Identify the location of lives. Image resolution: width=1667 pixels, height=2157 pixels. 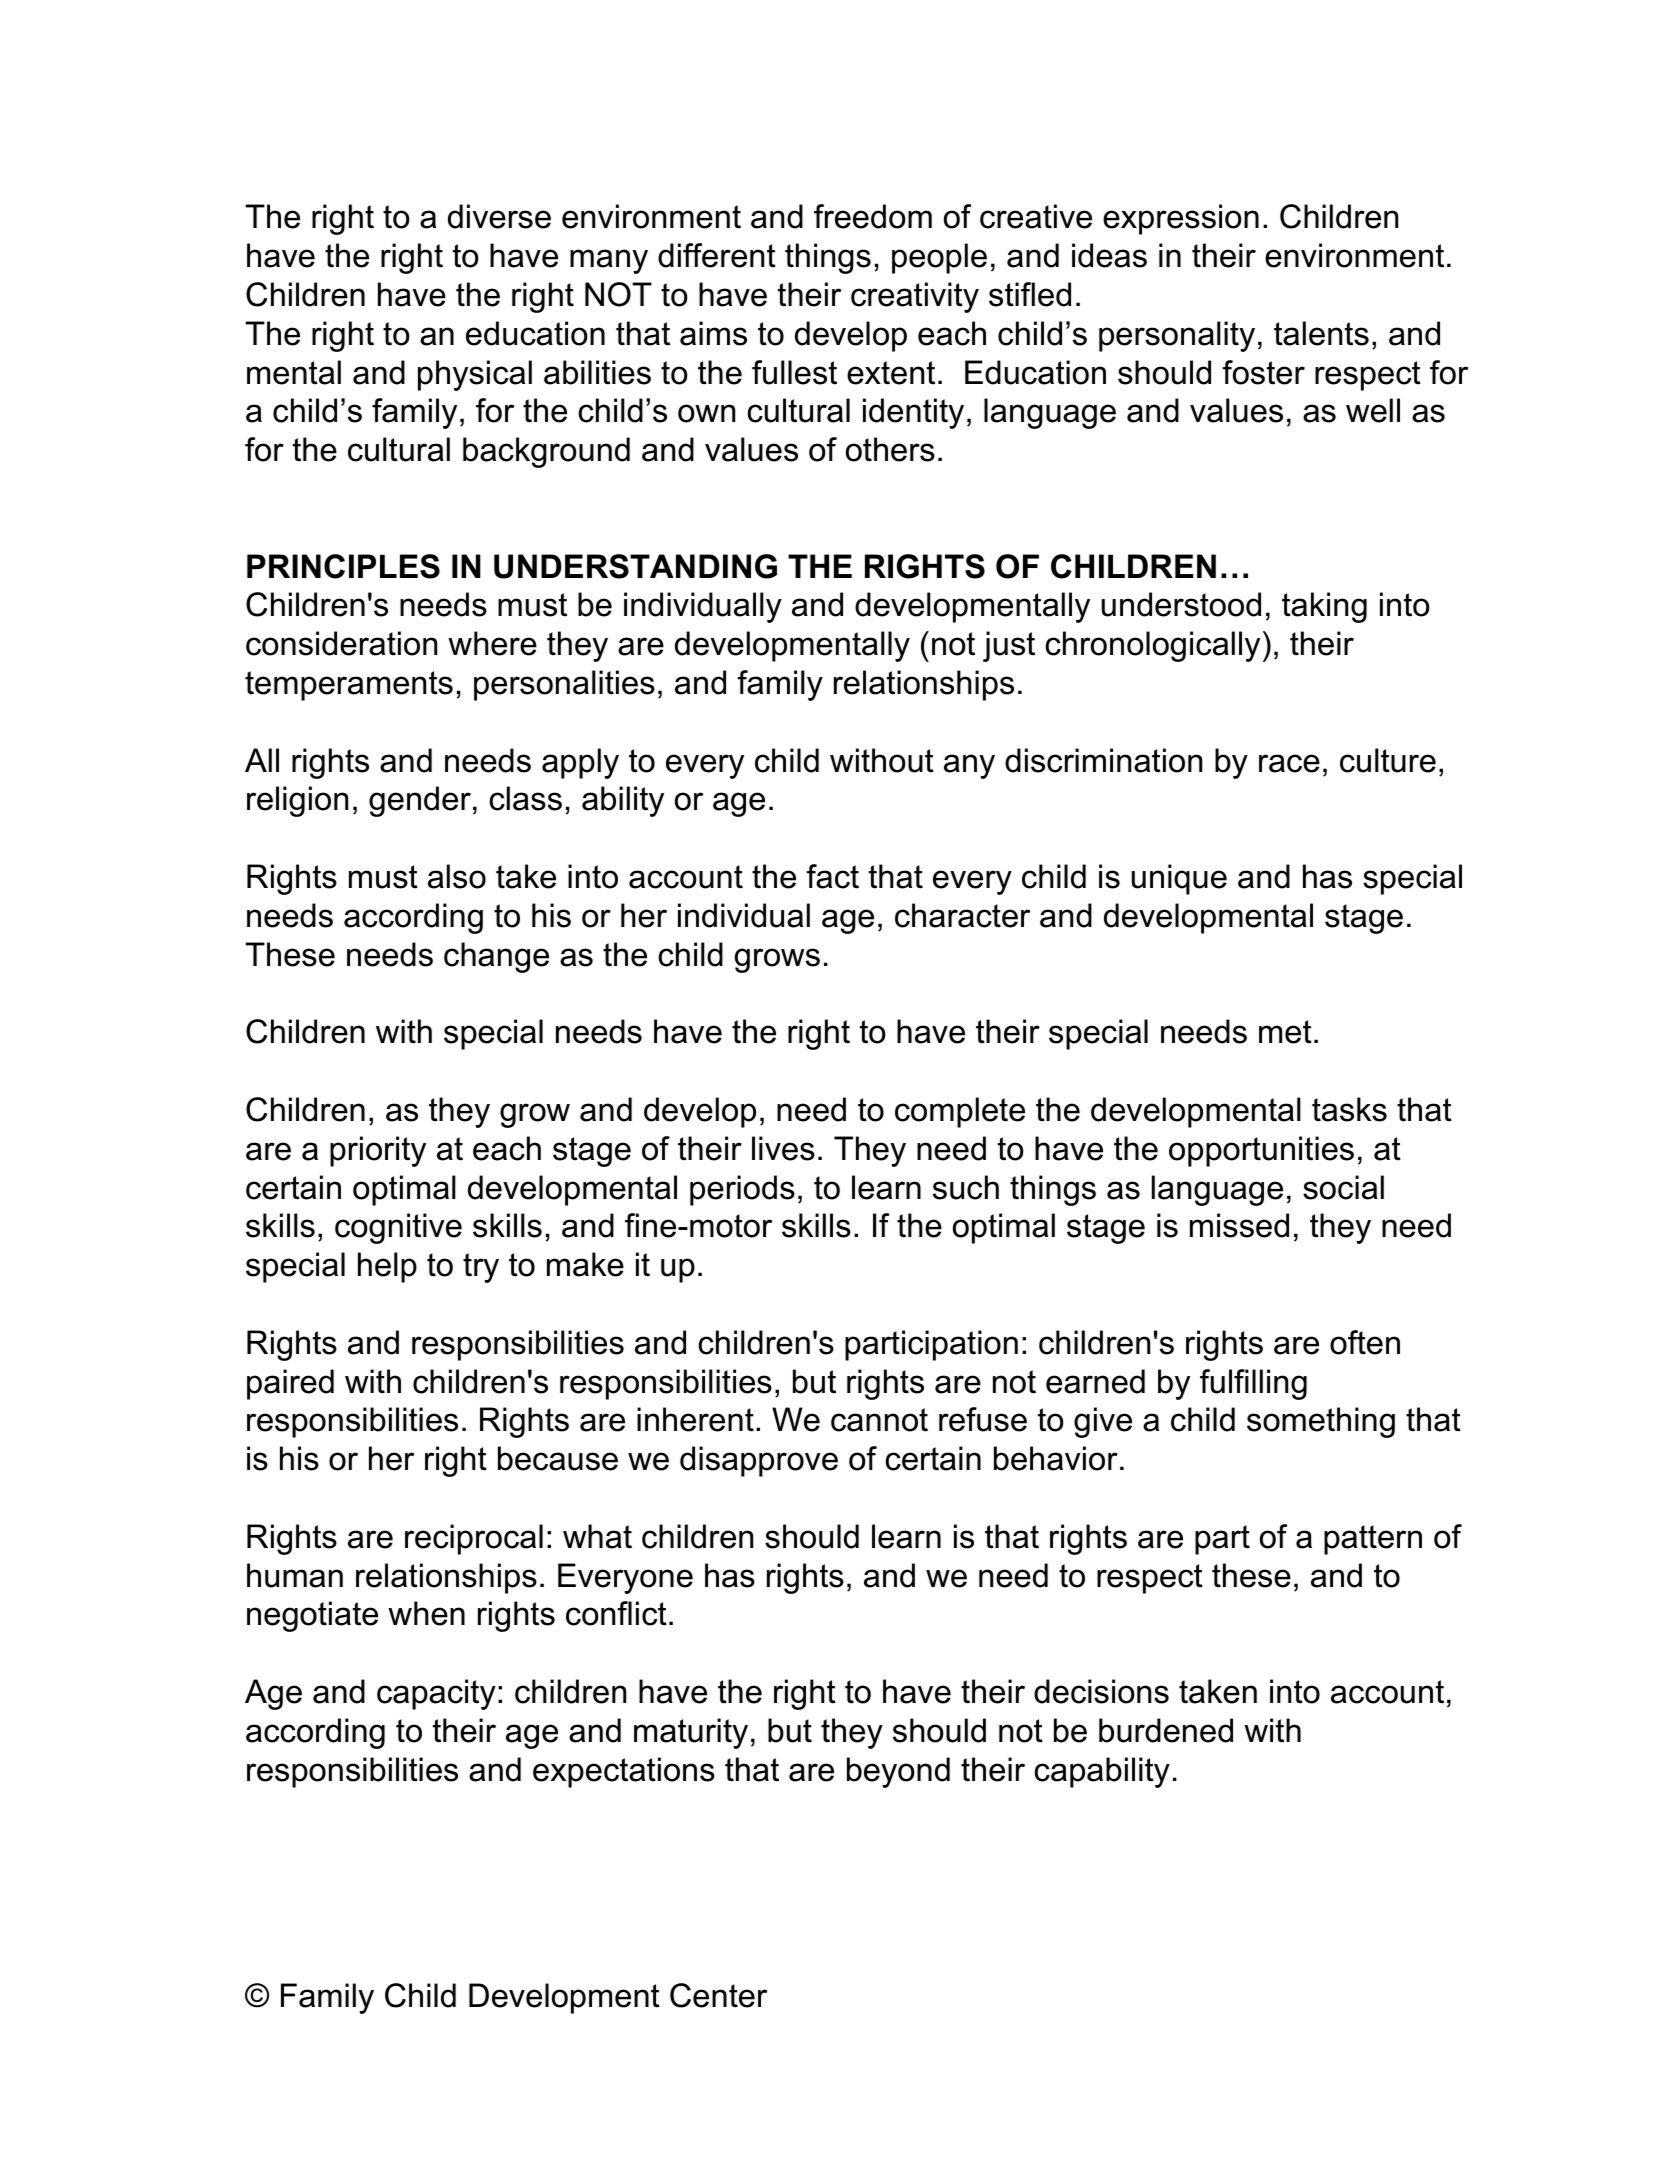
(783, 1148).
